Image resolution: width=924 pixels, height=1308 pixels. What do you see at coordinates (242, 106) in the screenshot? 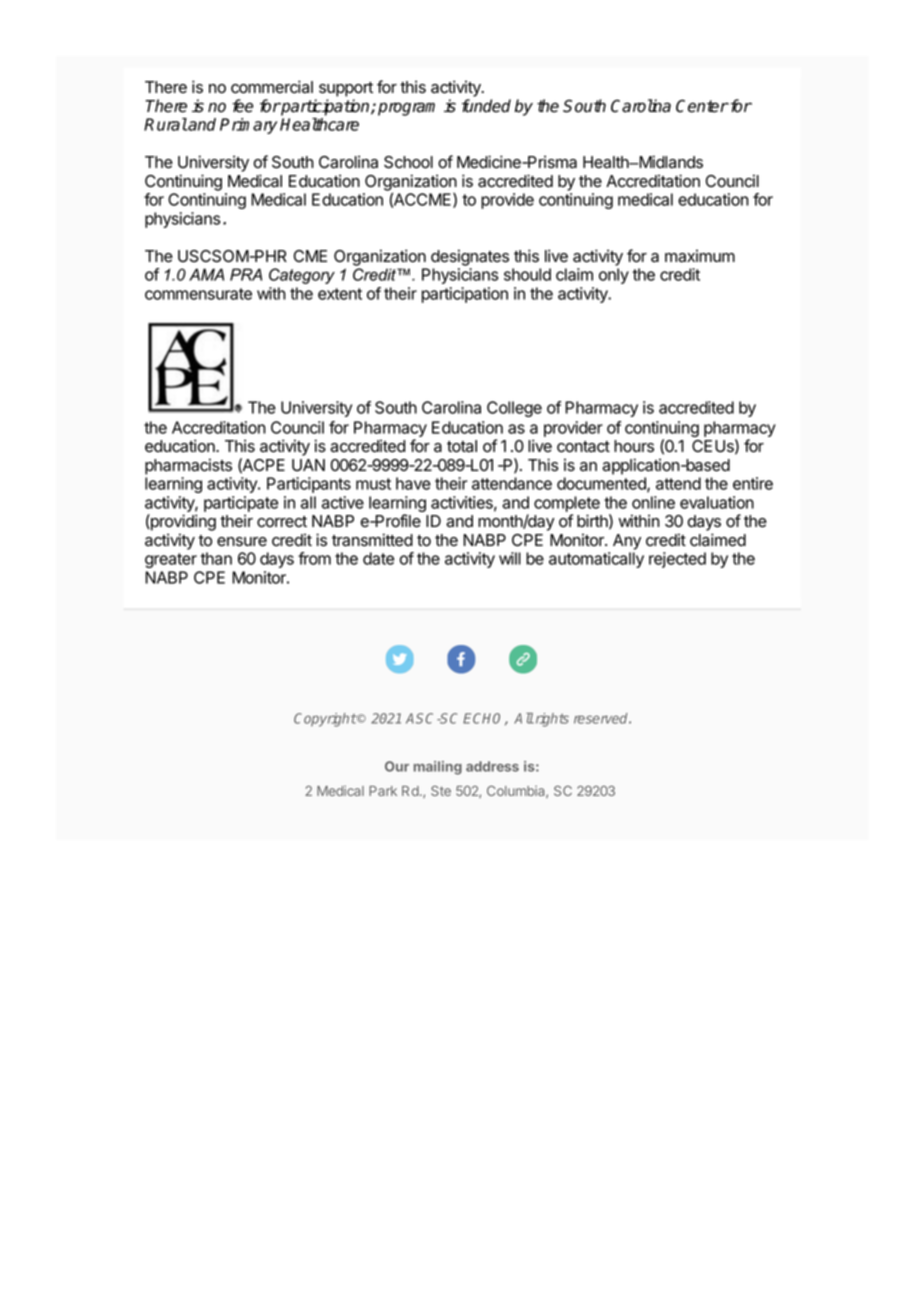
I see `fee` at bounding box center [242, 106].
